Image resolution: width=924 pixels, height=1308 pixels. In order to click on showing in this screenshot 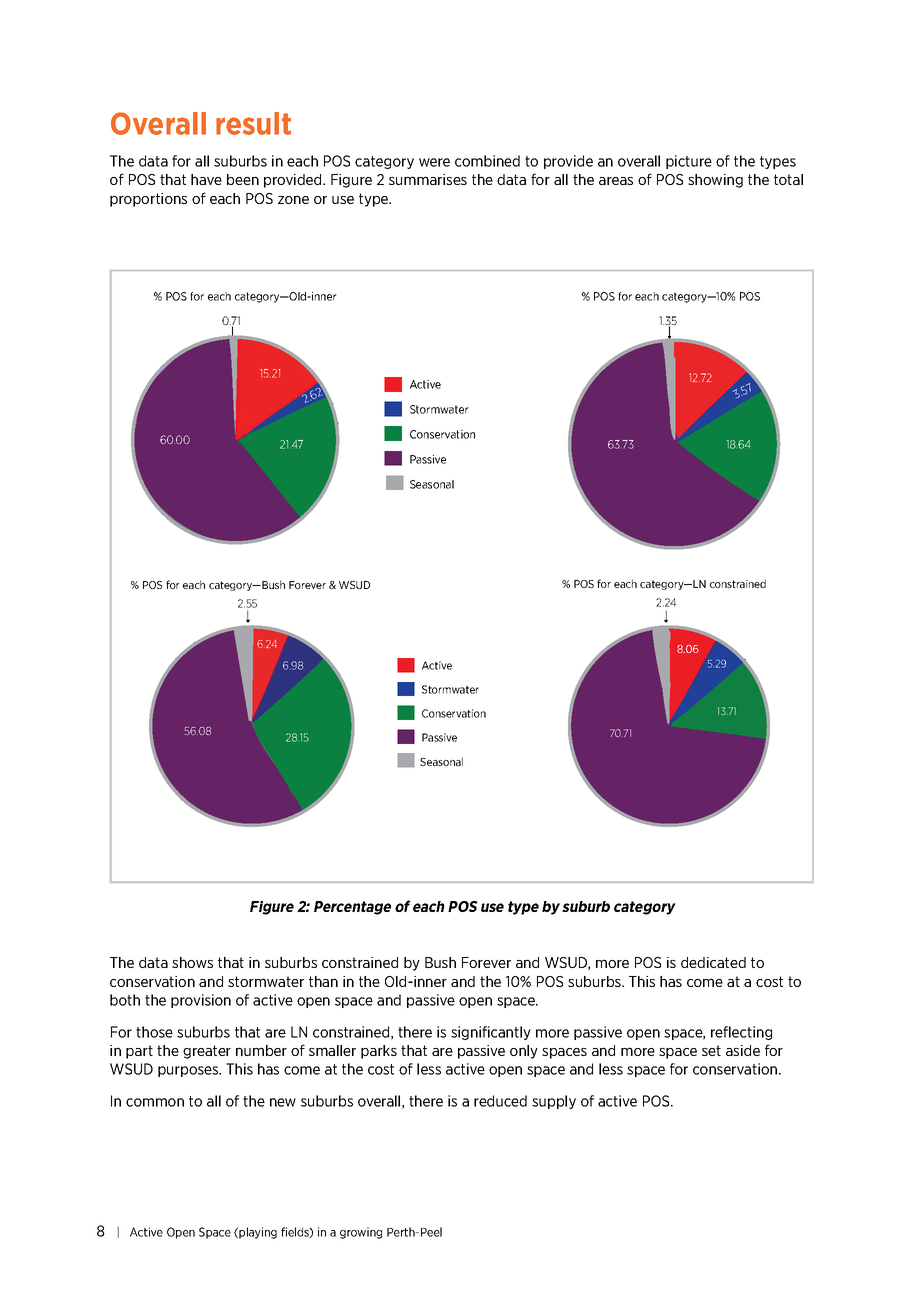, I will do `click(715, 181)`.
